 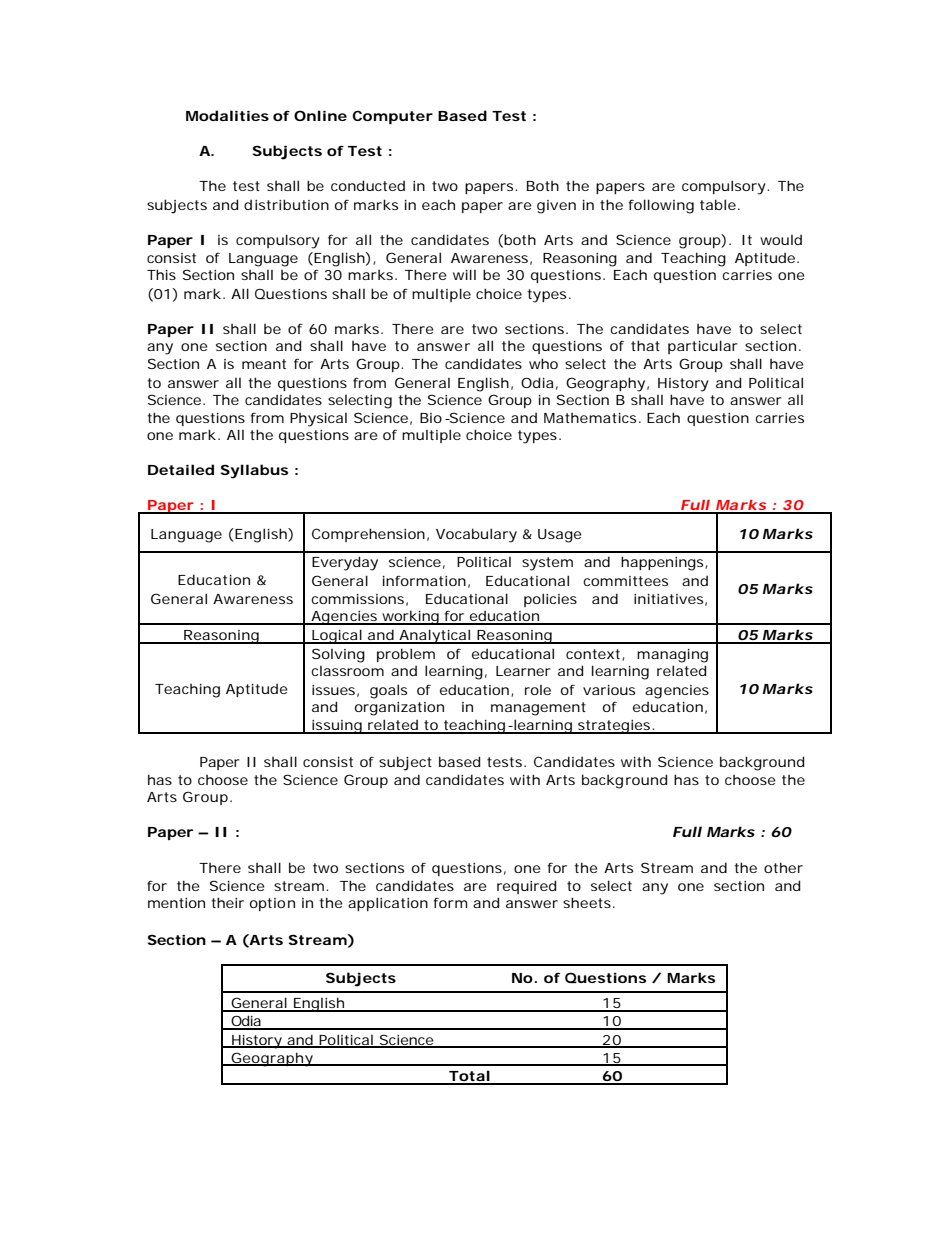 I want to click on Mathematics, so click(x=592, y=418).
